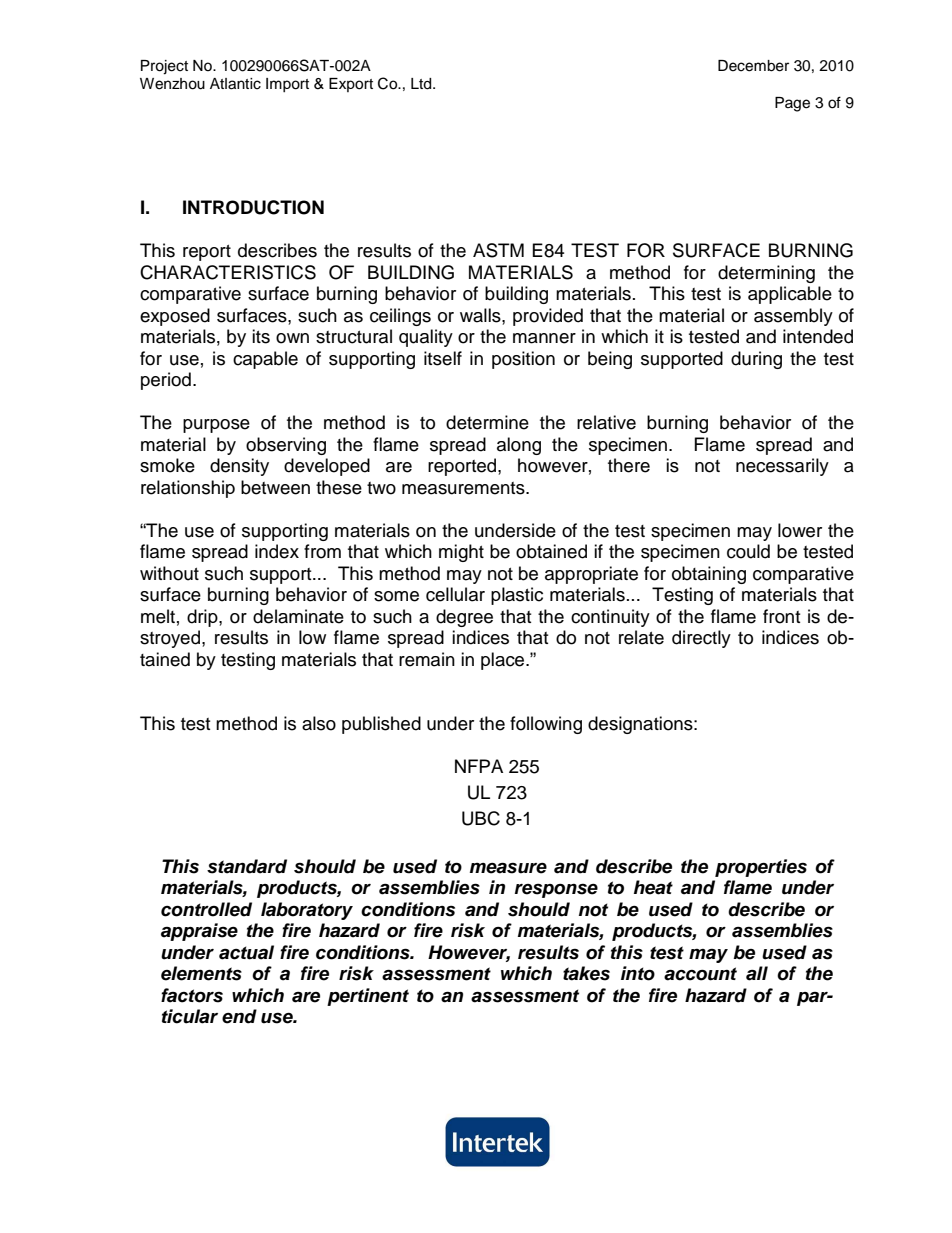  What do you see at coordinates (422, 84) in the screenshot?
I see `Ltd` at bounding box center [422, 84].
